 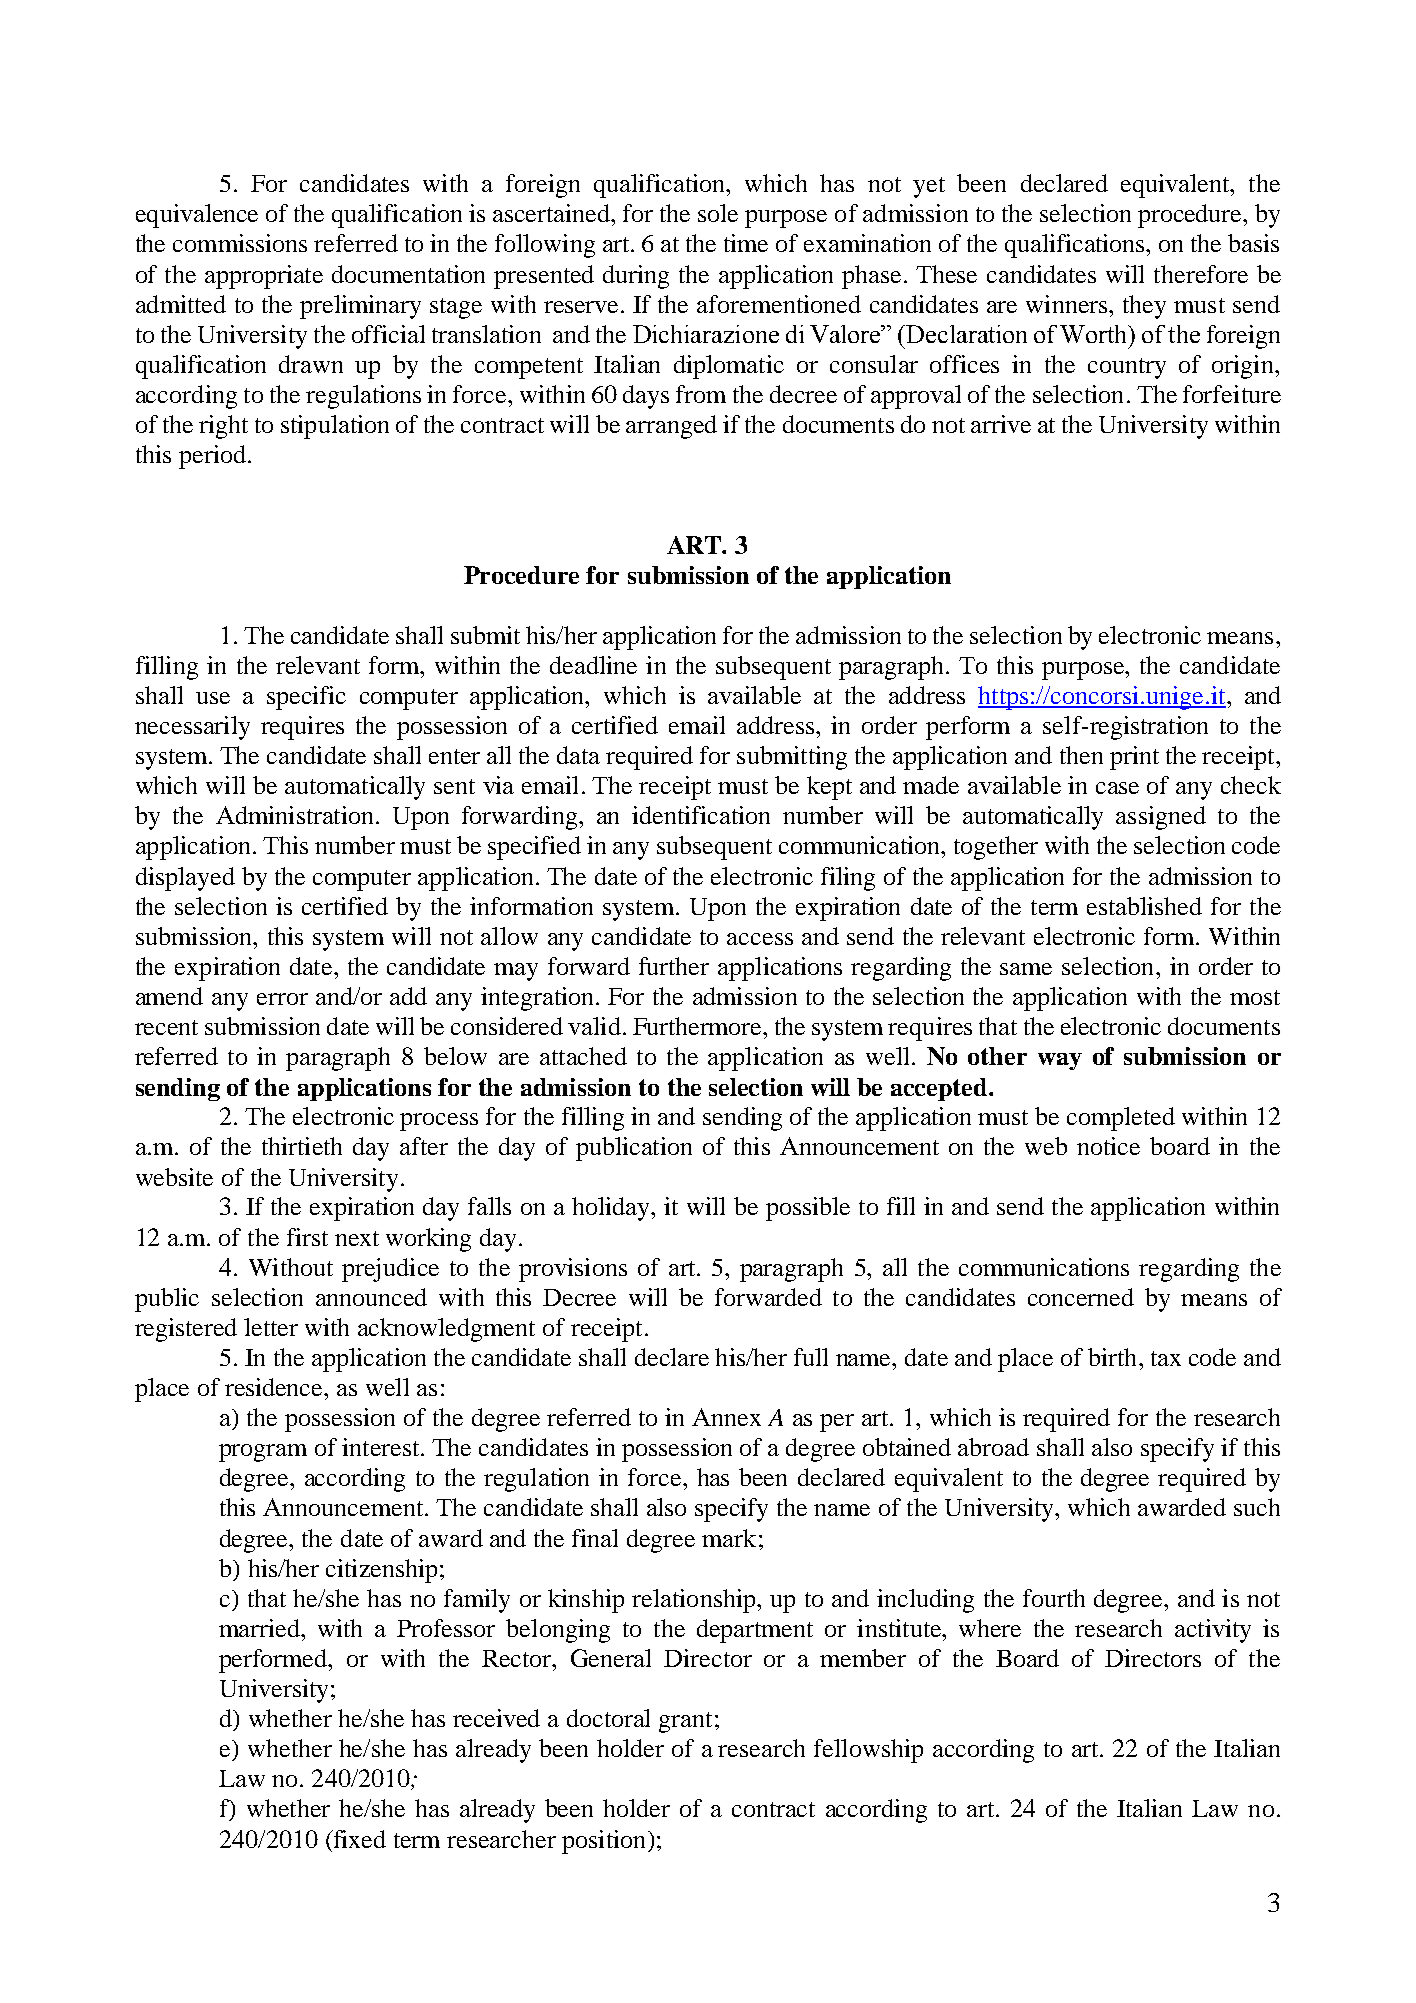 What do you see at coordinates (1114, 1357) in the page?
I see `birth` at bounding box center [1114, 1357].
